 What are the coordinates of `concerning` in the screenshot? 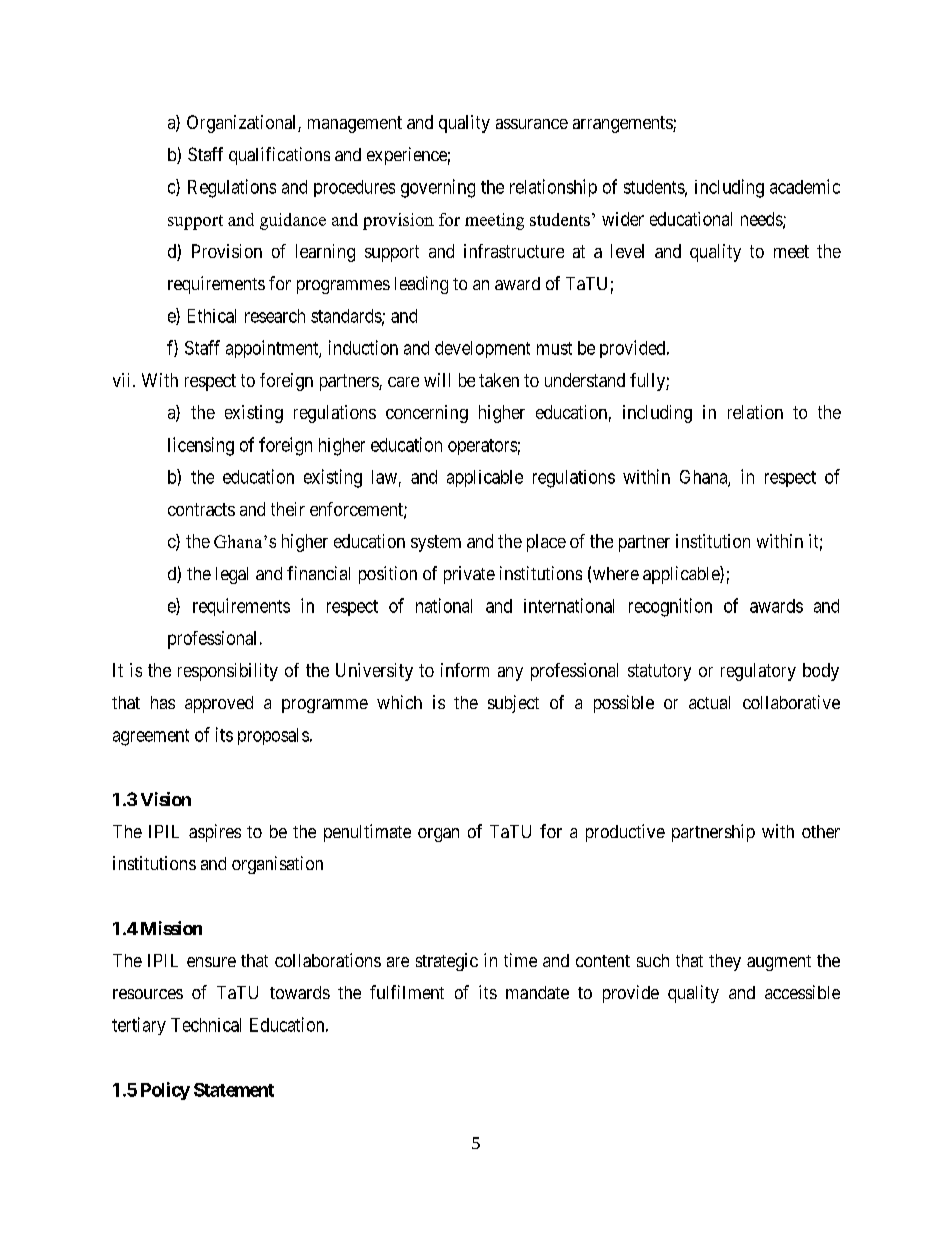 It's located at (427, 414).
